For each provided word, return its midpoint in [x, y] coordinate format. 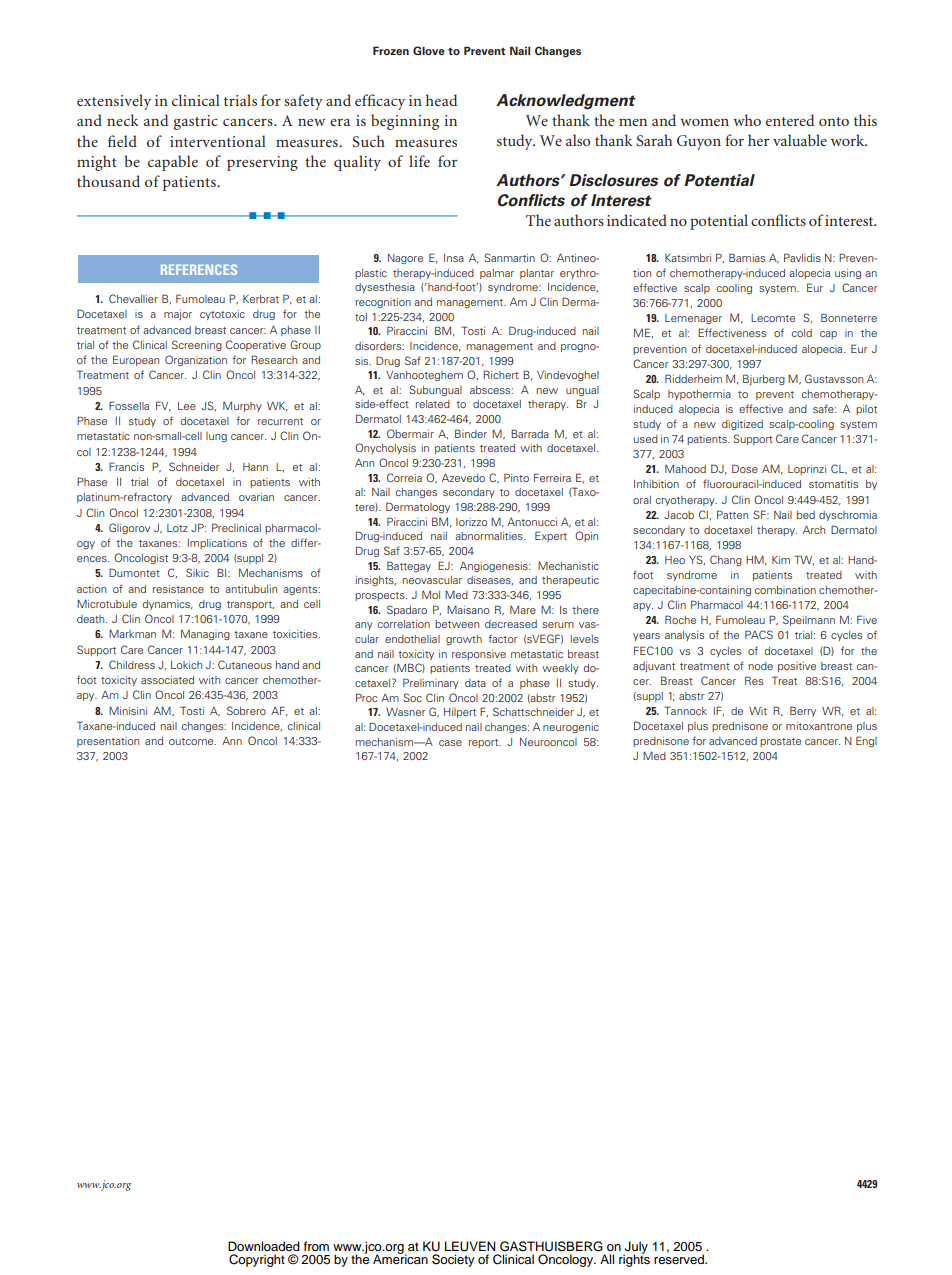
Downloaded [264, 1246]
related [433, 404]
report [485, 743]
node [761, 666]
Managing [205, 635]
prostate [780, 742]
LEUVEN [470, 1246]
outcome [192, 741]
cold [802, 333]
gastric [196, 122]
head [441, 100]
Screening [197, 345]
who [747, 120]
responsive [479, 655]
